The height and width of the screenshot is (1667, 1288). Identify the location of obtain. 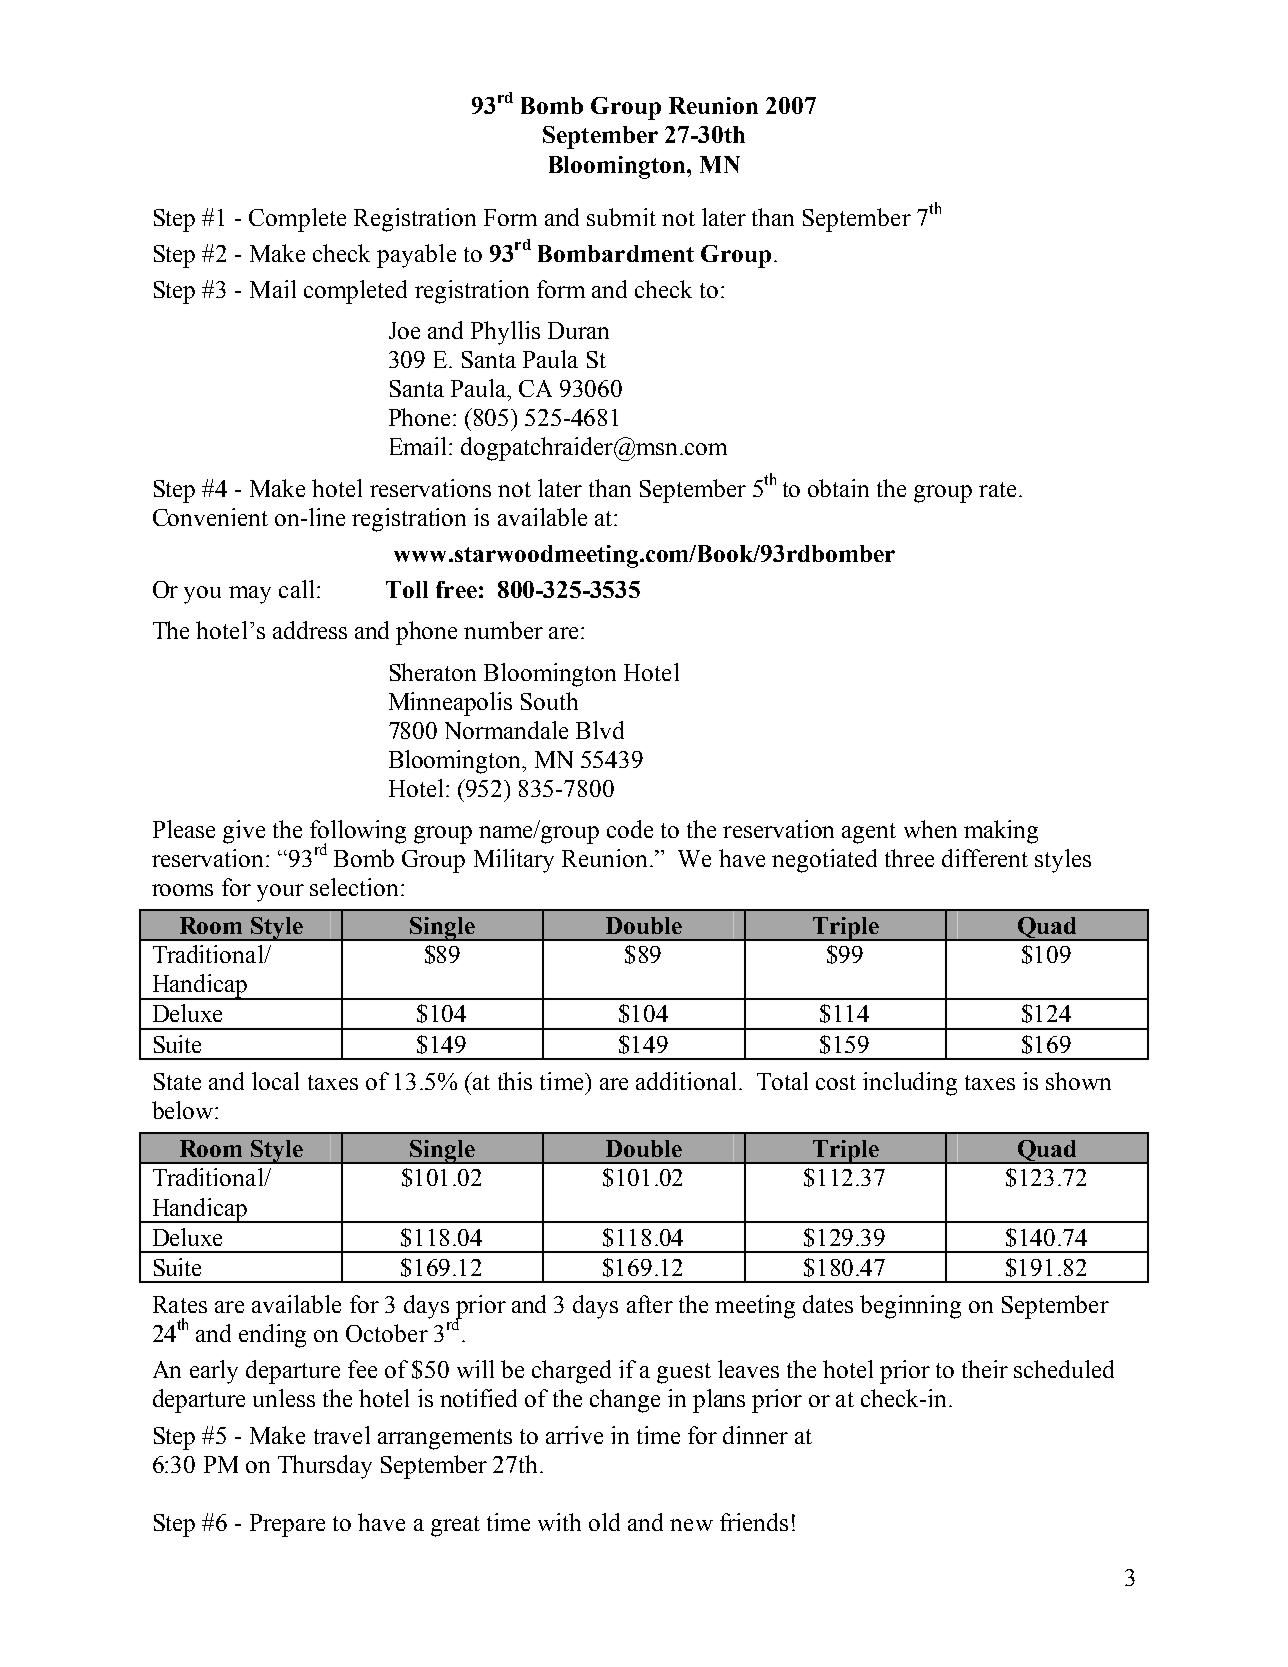
(838, 488).
